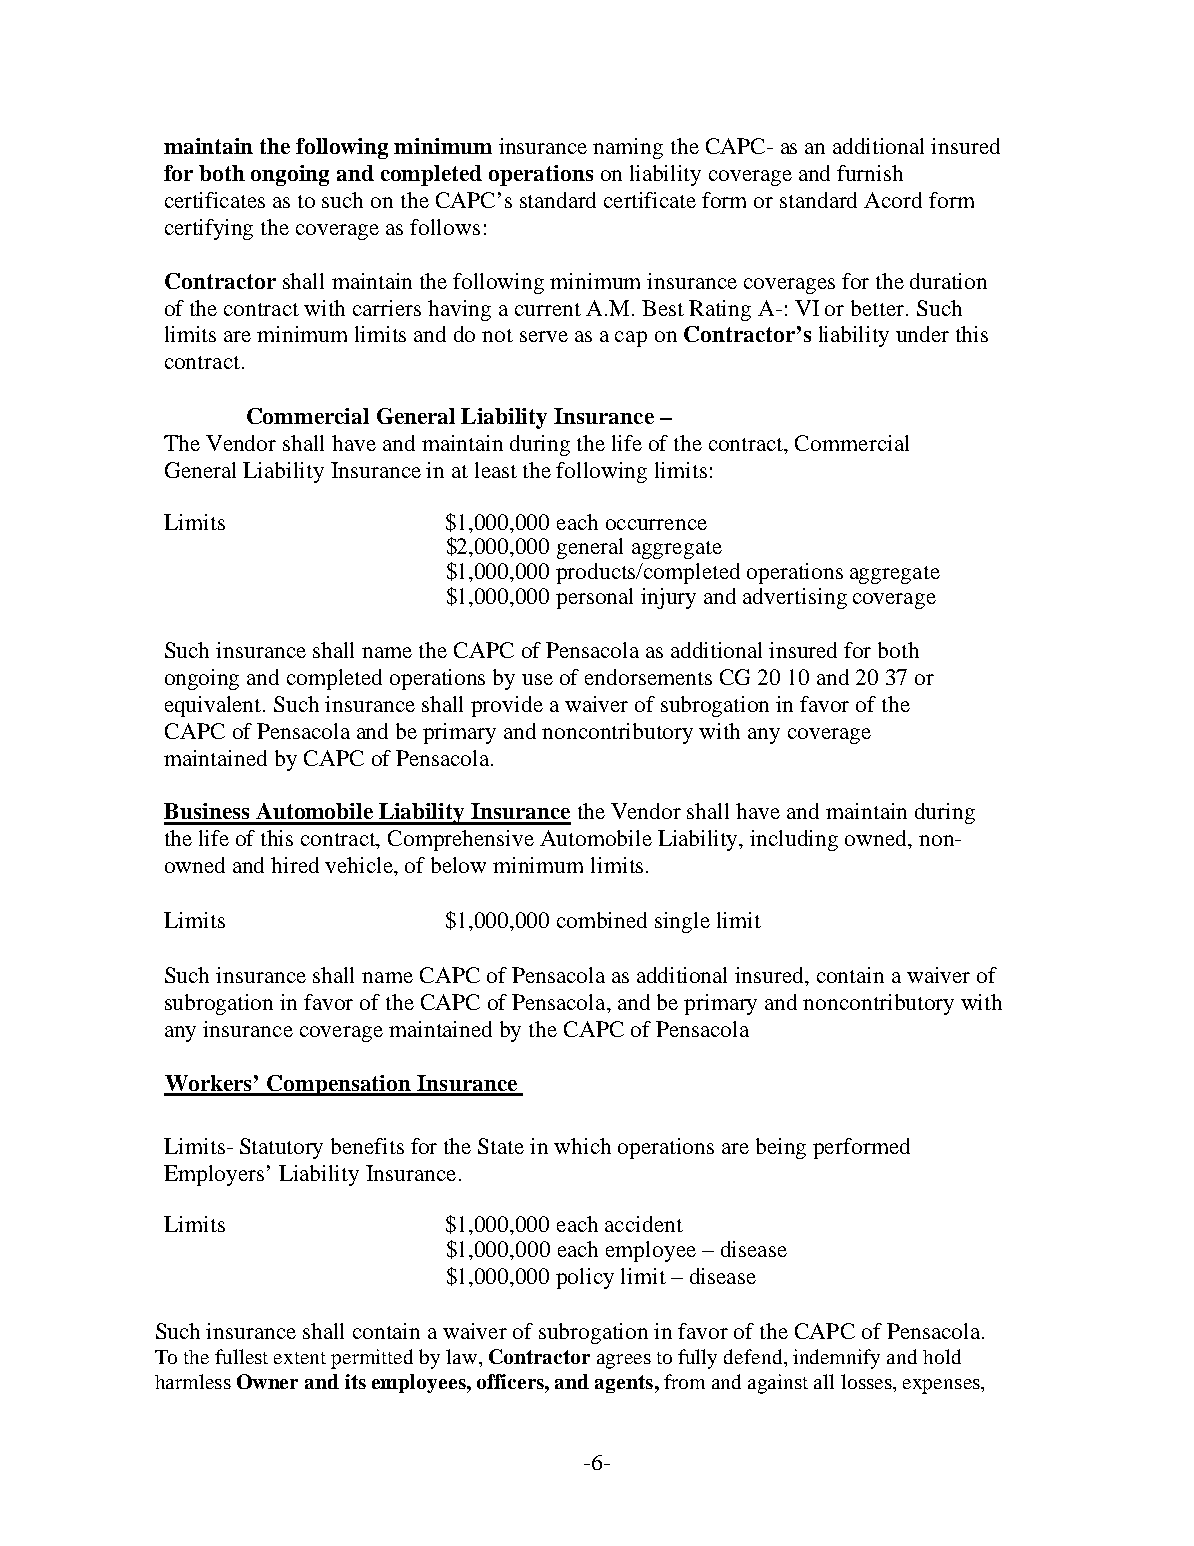 This screenshot has height=1546, width=1194. Describe the element at coordinates (300, 1358) in the screenshot. I see `extent` at that location.
